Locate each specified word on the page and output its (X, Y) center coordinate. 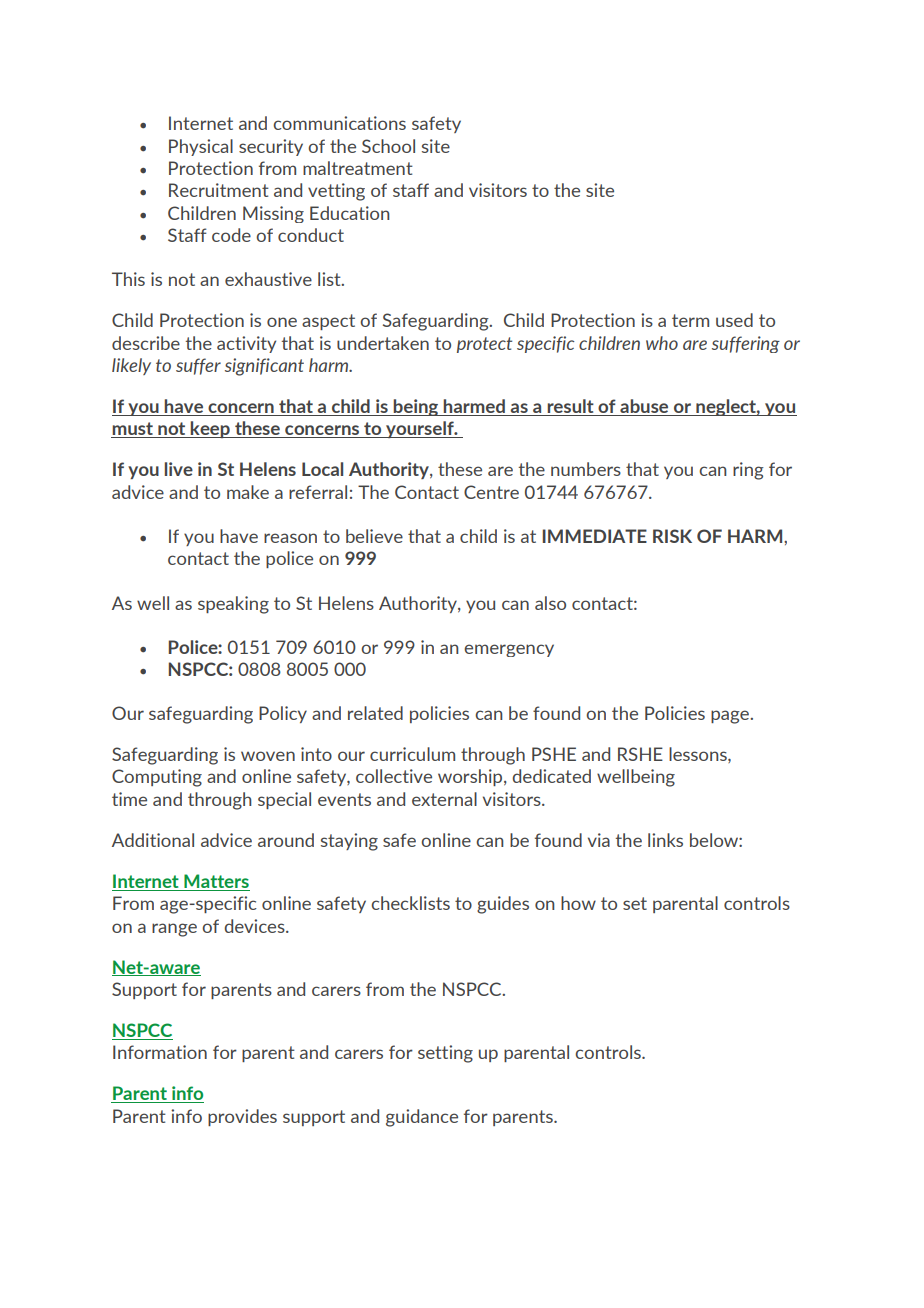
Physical (201, 147)
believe (374, 536)
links (665, 840)
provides (242, 1117)
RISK (672, 536)
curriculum (412, 754)
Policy (283, 714)
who (662, 343)
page (731, 717)
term (690, 320)
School (388, 146)
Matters (216, 881)
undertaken (383, 343)
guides (503, 905)
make (248, 492)
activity (246, 344)
